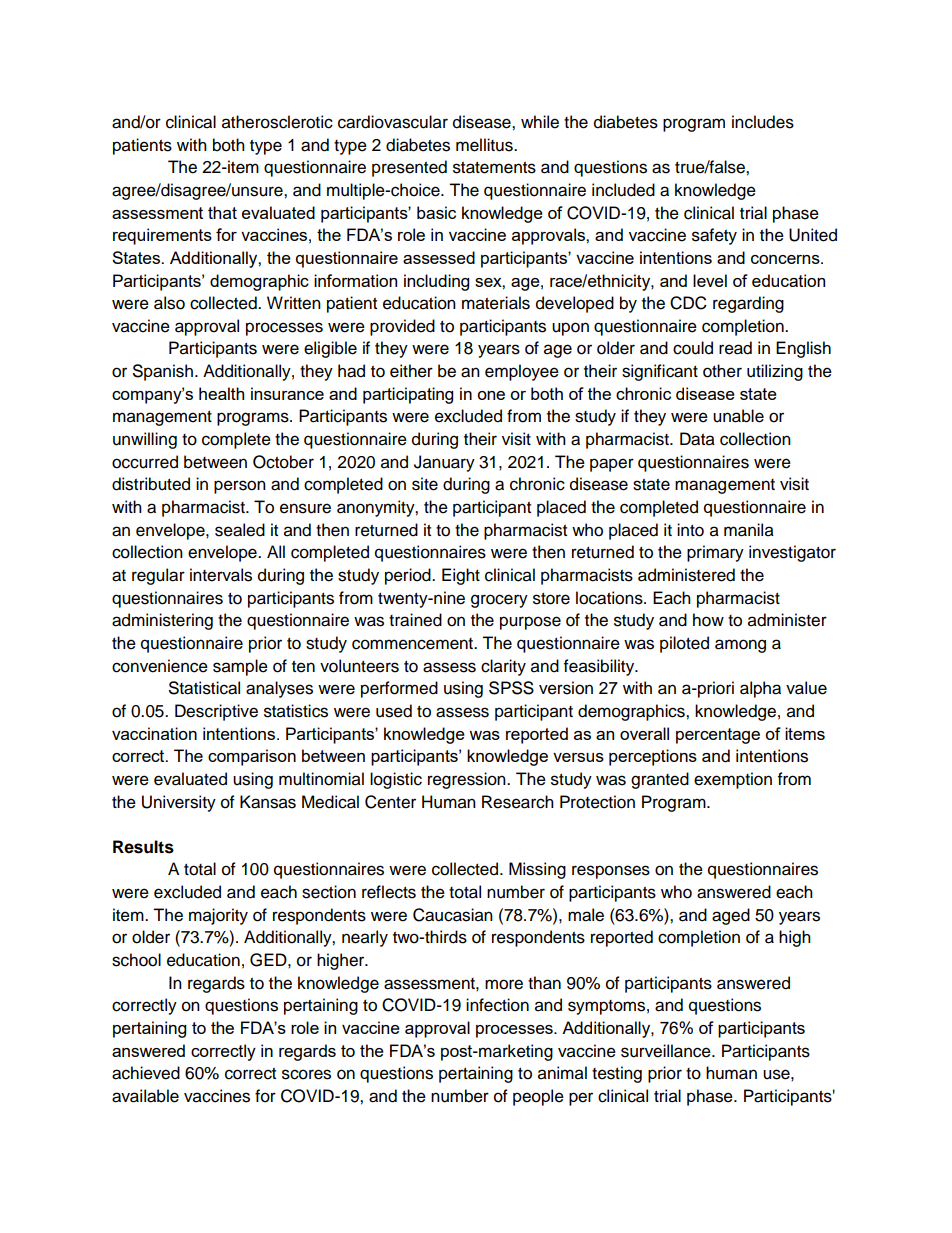 The image size is (952, 1233). Describe the element at coordinates (735, 348) in the image. I see `read` at that location.
